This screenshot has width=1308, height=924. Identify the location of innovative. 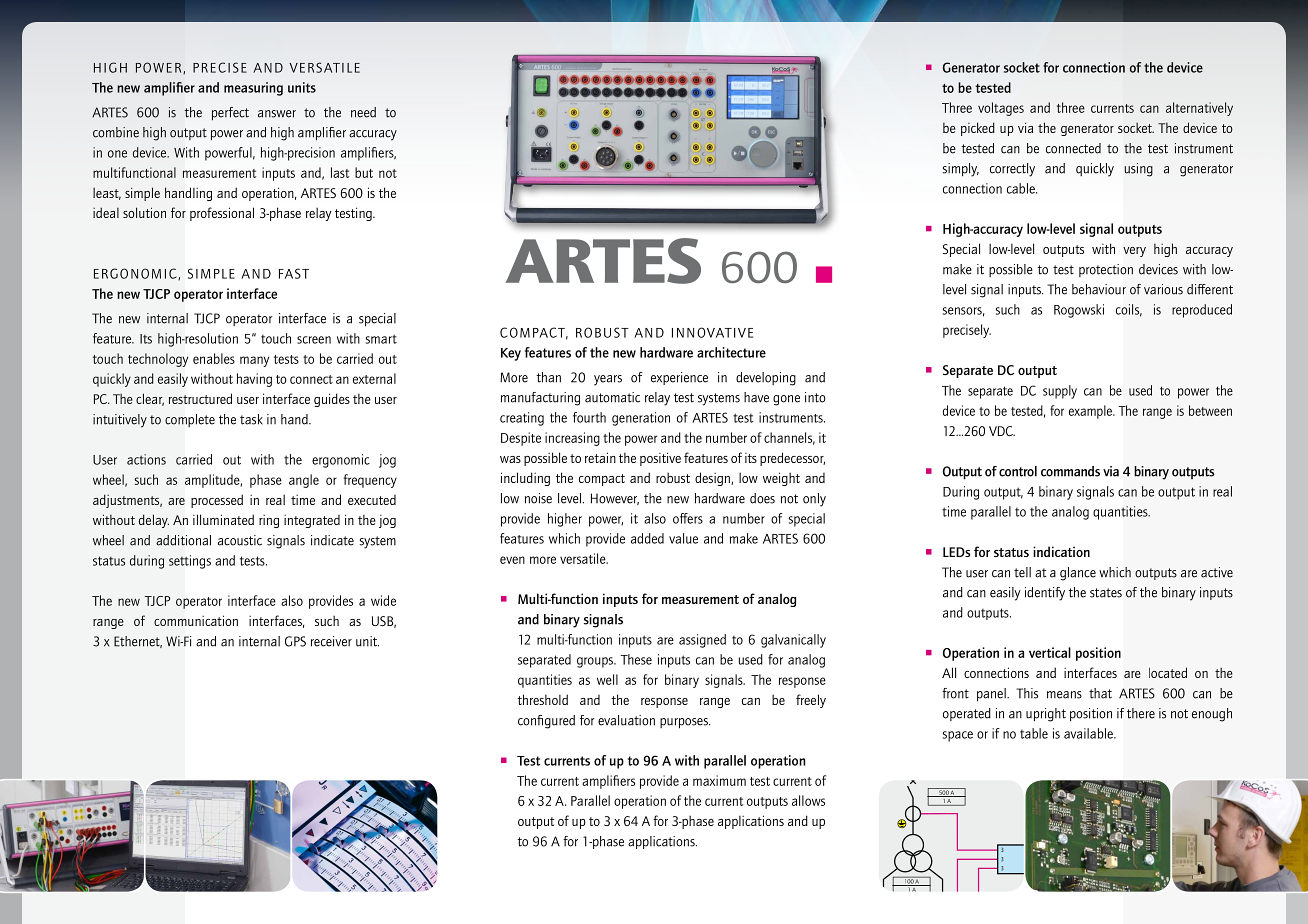
(712, 332).
